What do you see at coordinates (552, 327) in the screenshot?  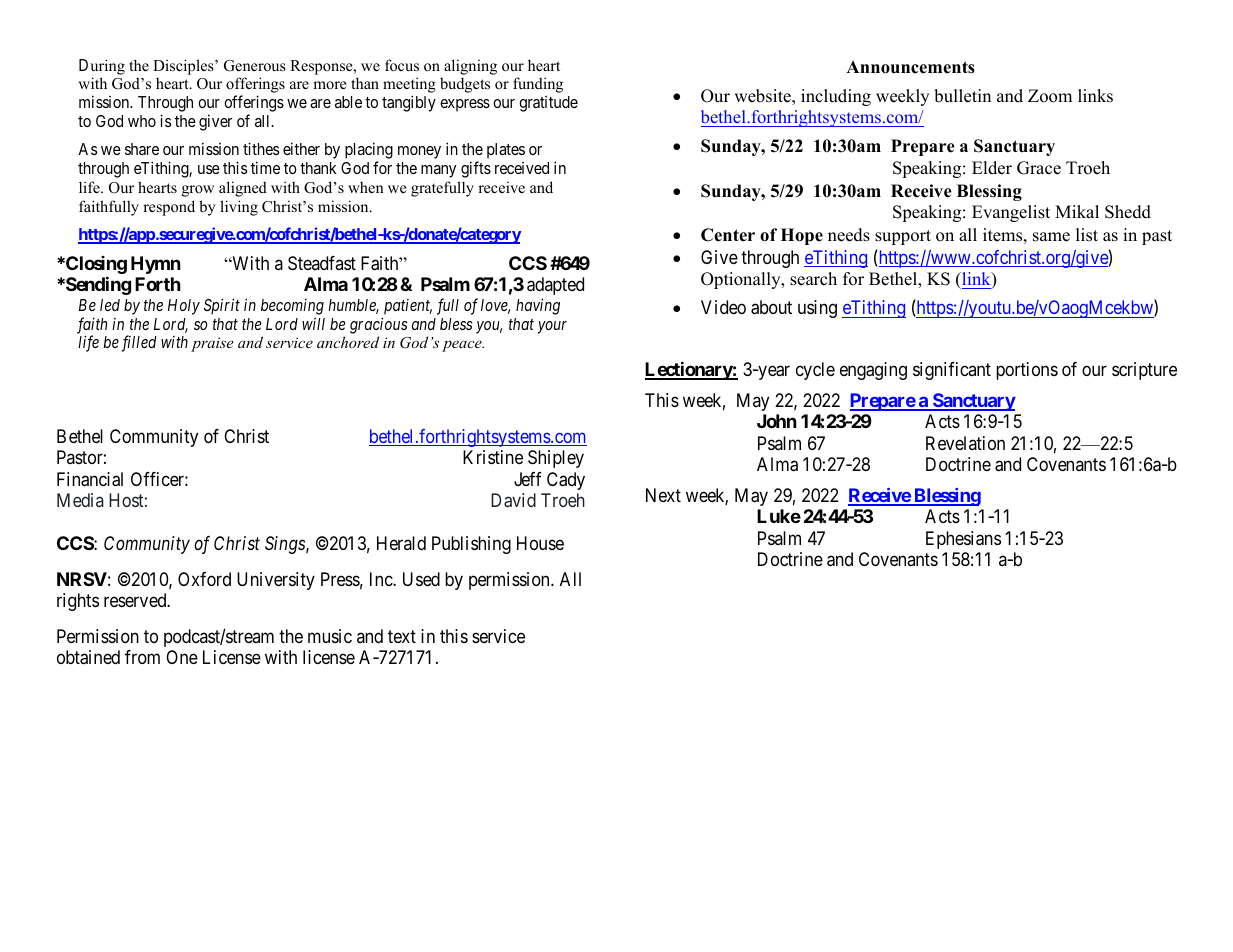 I see `your` at bounding box center [552, 327].
